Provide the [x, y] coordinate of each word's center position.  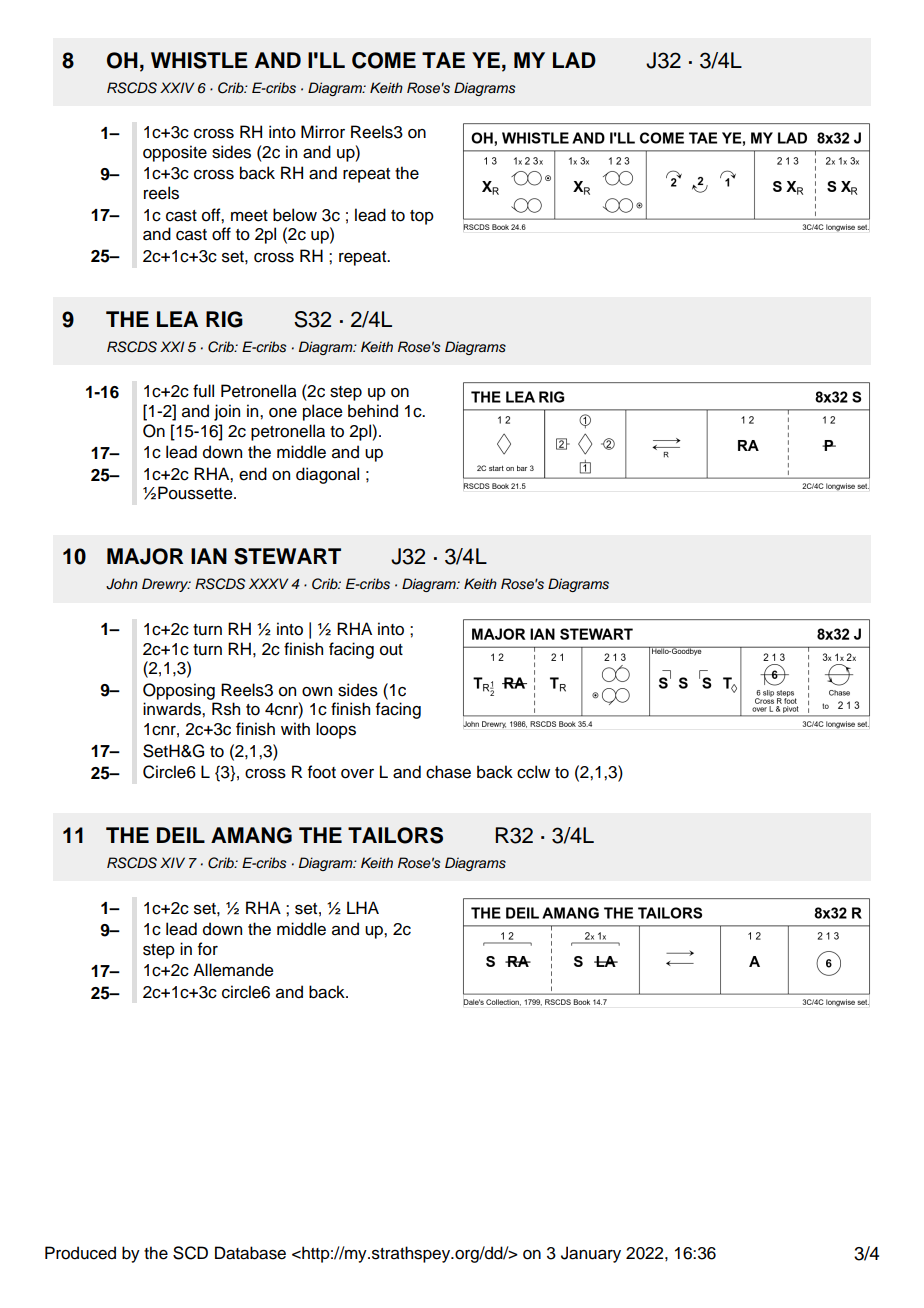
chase [448, 772]
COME [384, 60]
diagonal [327, 475]
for [208, 949]
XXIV [177, 87]
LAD [574, 60]
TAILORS [395, 835]
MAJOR [145, 556]
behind [373, 411]
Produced [80, 1253]
